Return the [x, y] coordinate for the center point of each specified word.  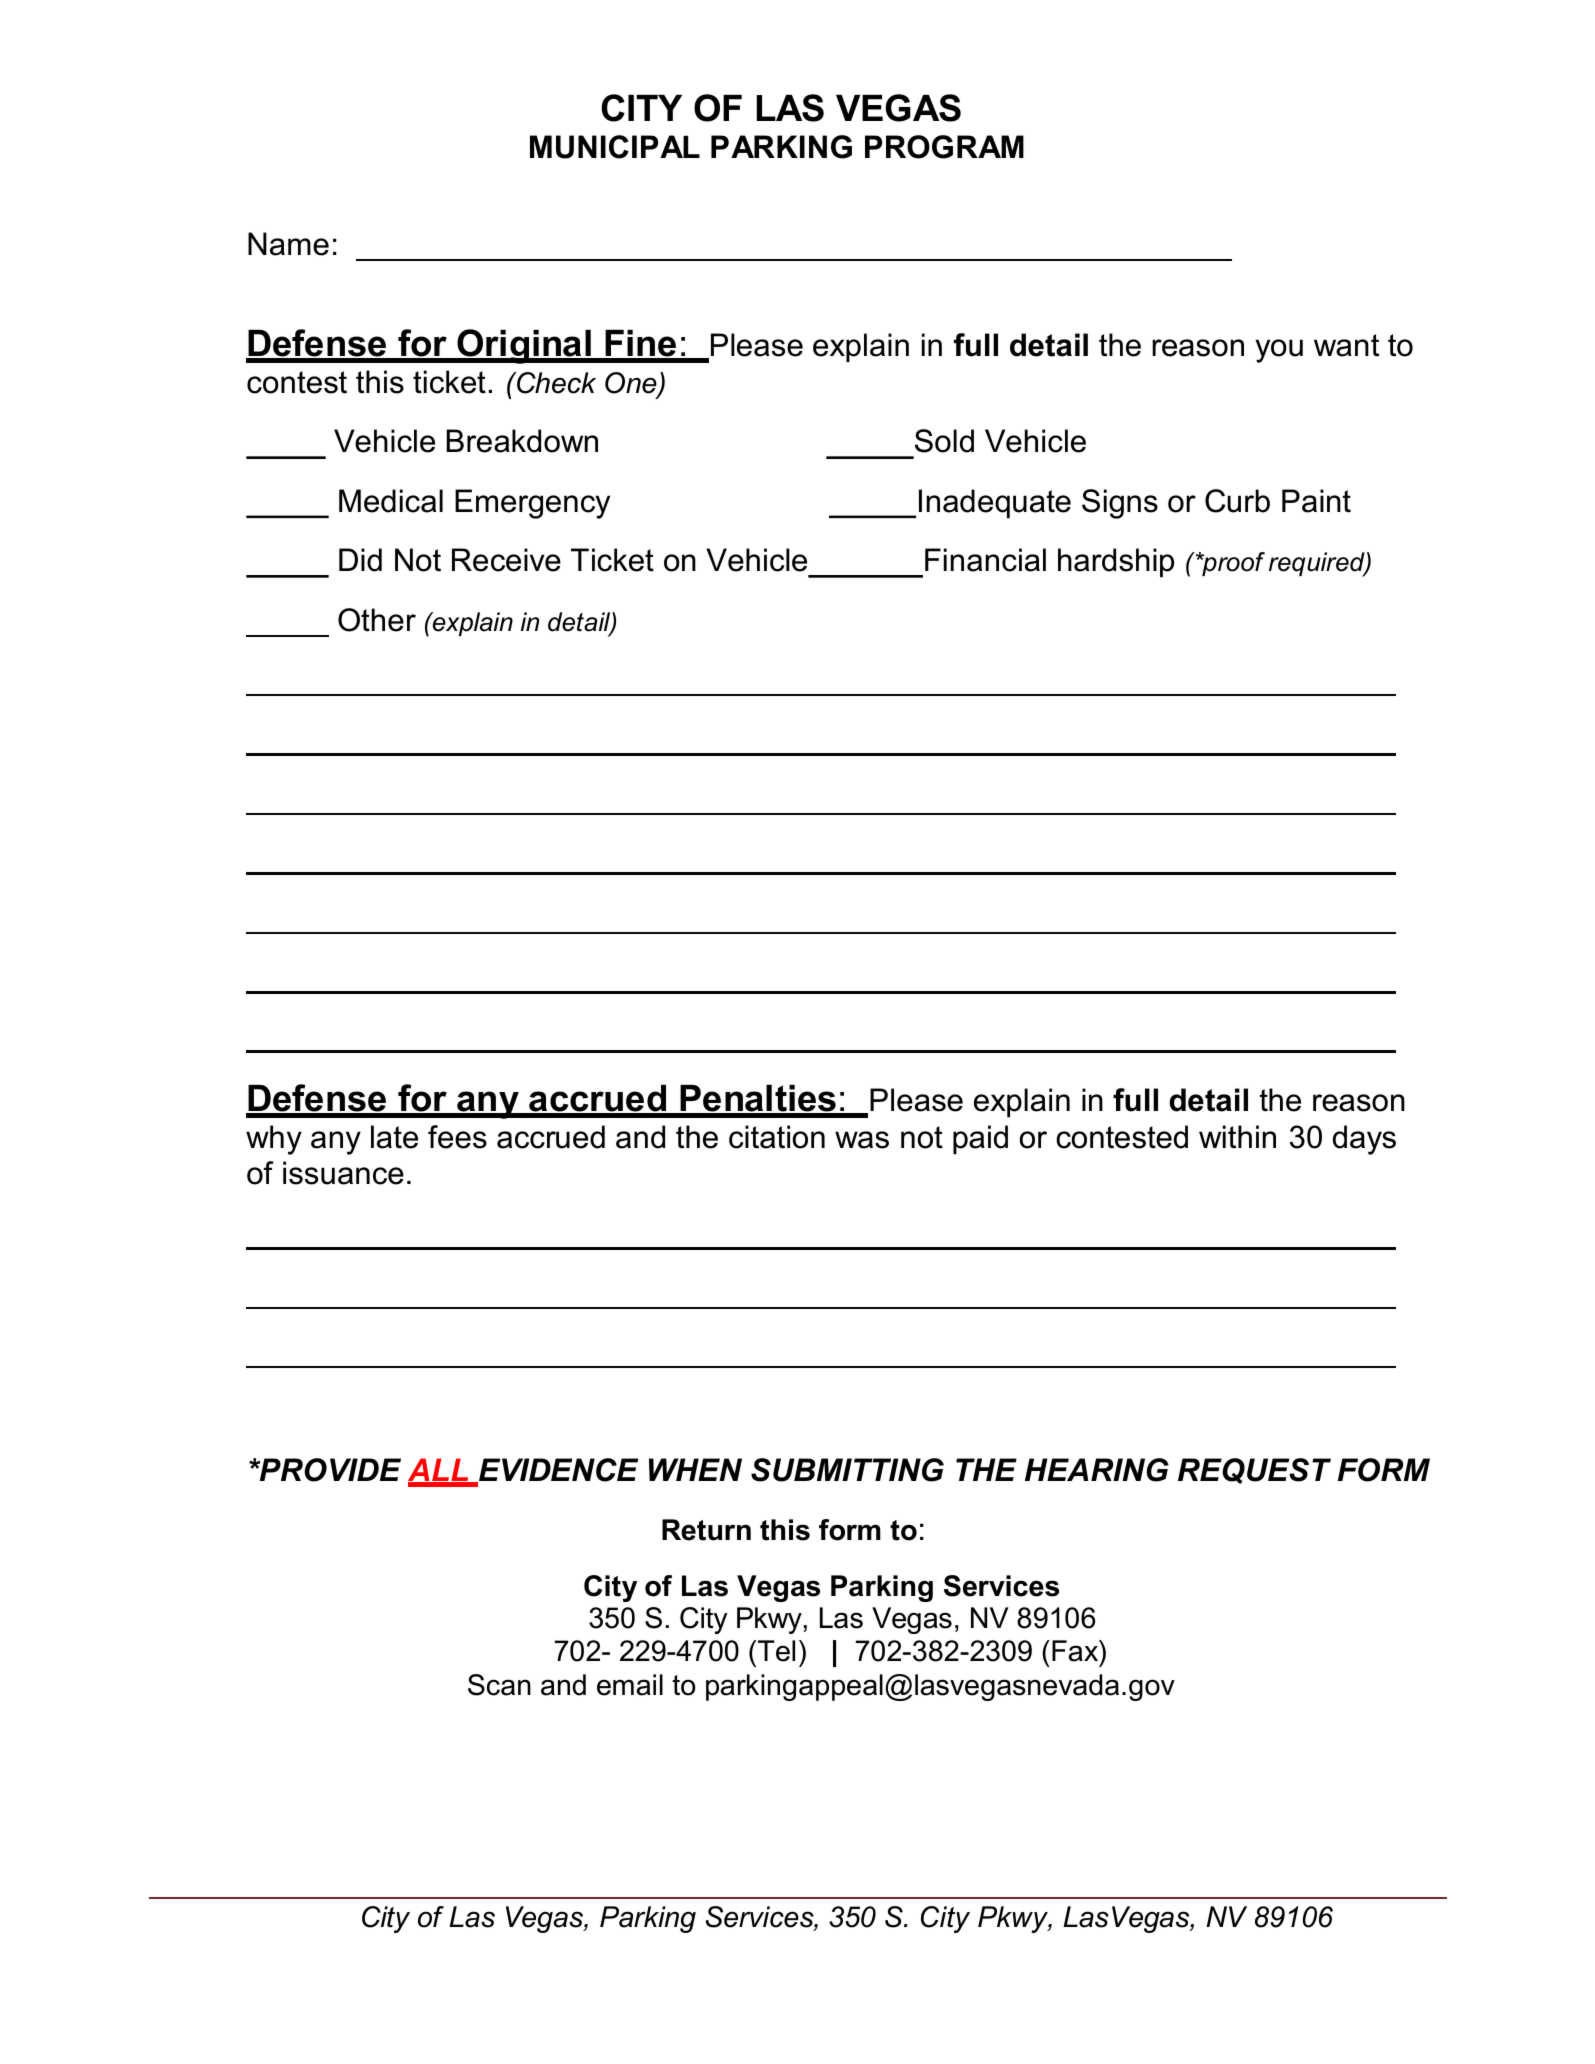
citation [777, 1137]
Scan [499, 1685]
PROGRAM [944, 147]
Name [288, 244]
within [1237, 1137]
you [1279, 351]
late [394, 1137]
